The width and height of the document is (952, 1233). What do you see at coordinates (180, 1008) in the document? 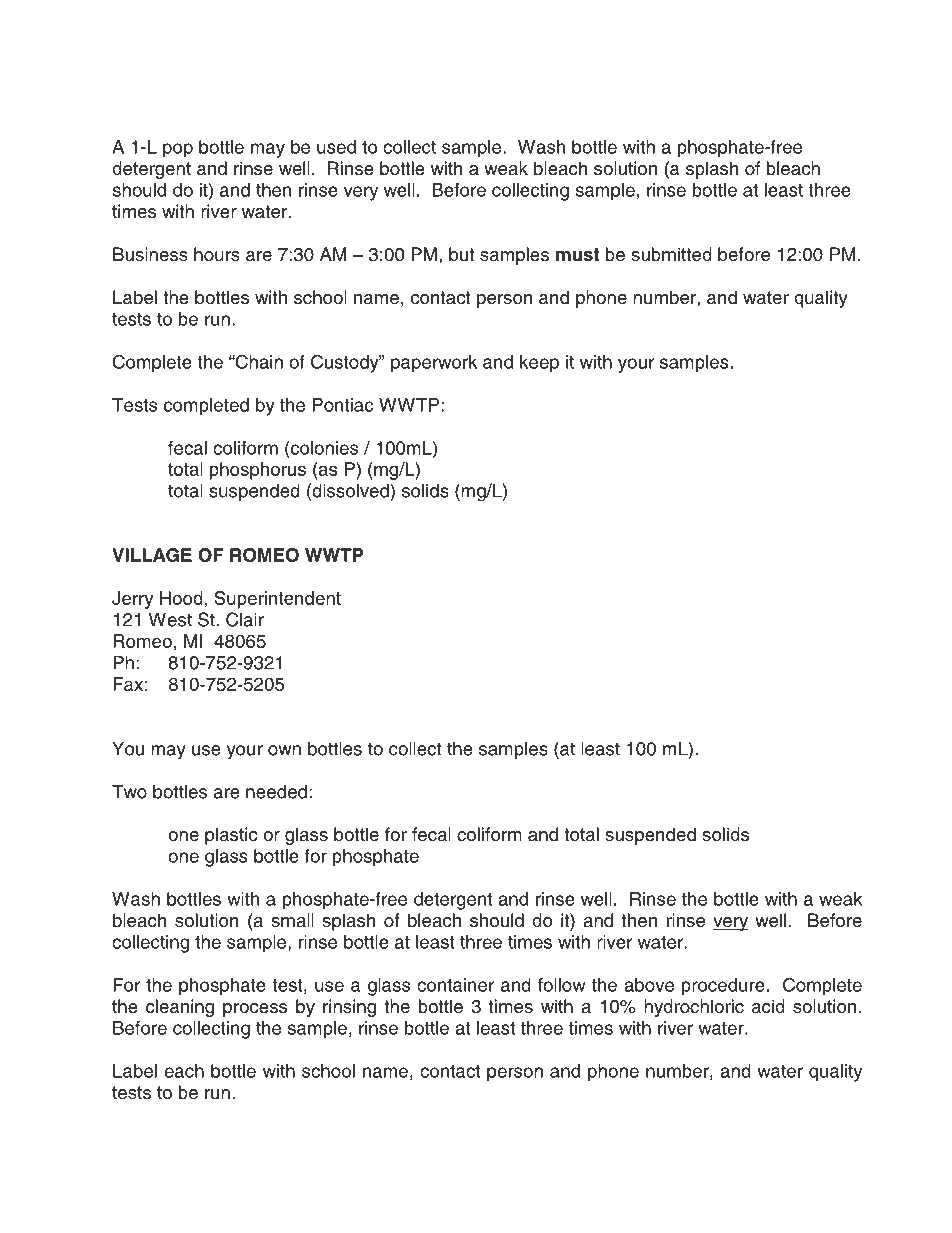
I see `cleaning` at bounding box center [180, 1008].
